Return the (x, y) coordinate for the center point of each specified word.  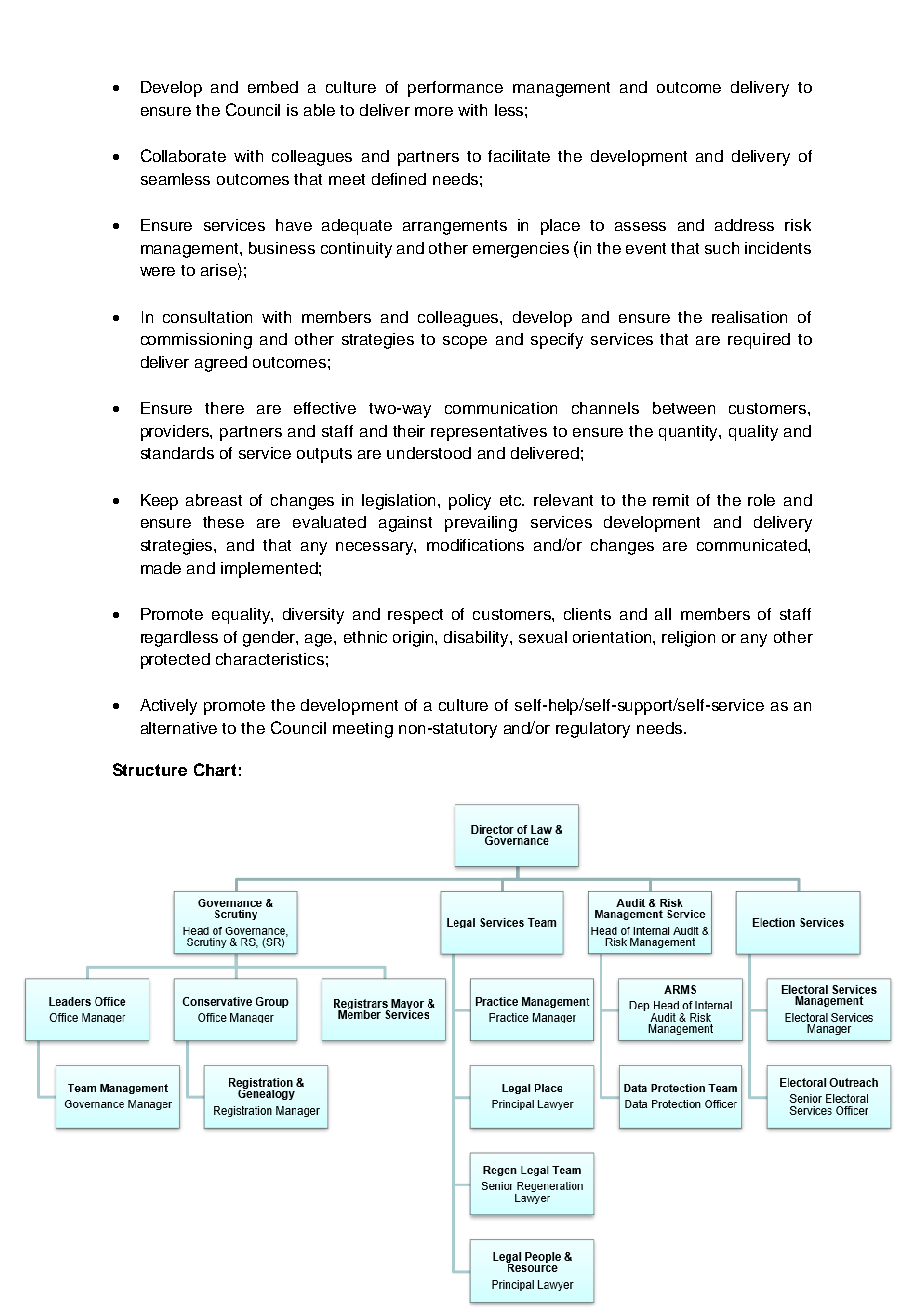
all (663, 614)
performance (455, 89)
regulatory (593, 730)
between (684, 408)
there (224, 408)
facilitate (519, 156)
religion (688, 639)
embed (273, 87)
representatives (489, 433)
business (282, 248)
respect (415, 616)
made (161, 568)
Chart (215, 769)
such (722, 248)
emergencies (521, 250)
